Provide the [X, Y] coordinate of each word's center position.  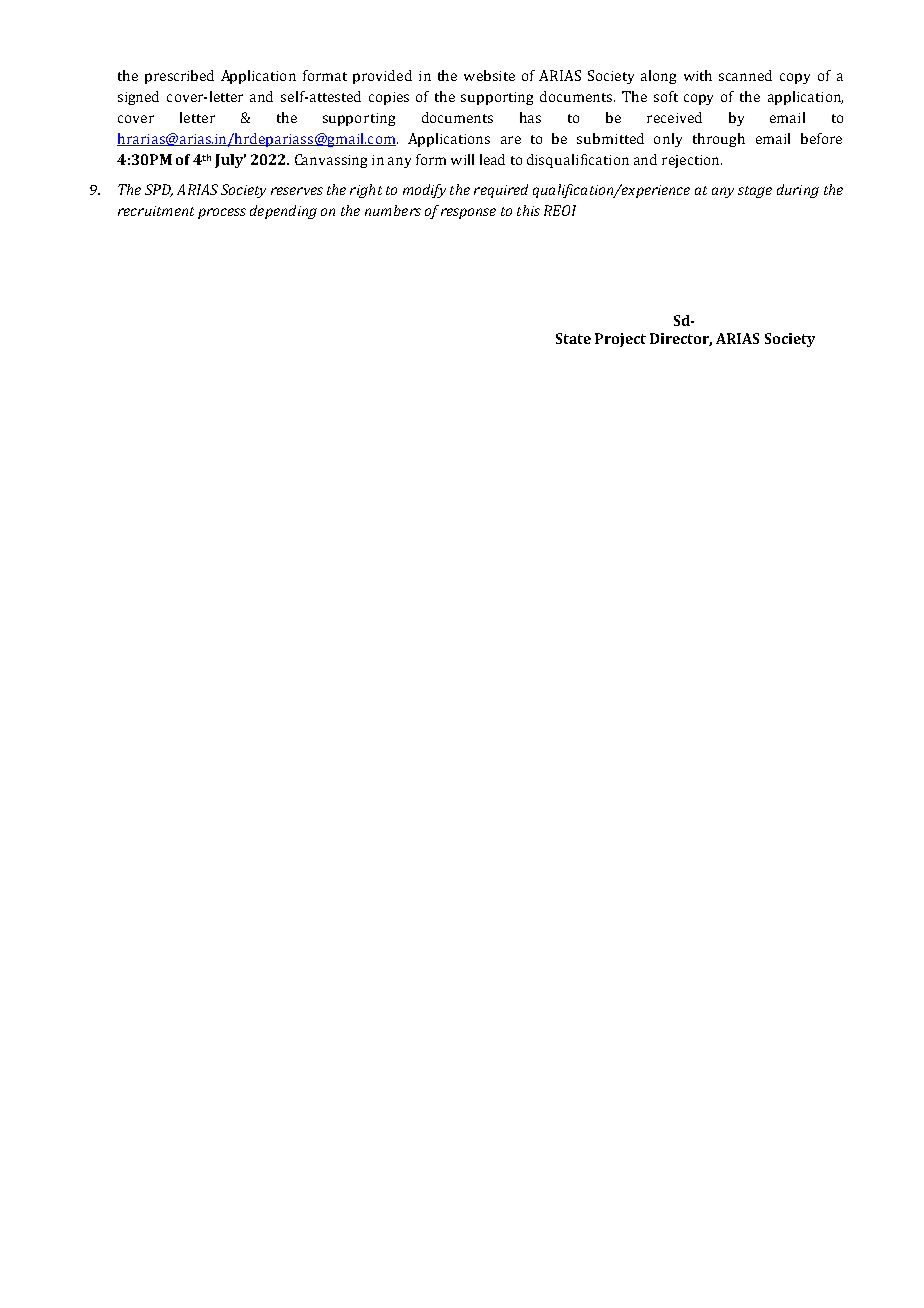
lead [492, 159]
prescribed [179, 77]
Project [620, 340]
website [489, 75]
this [528, 210]
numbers [393, 210]
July [230, 161]
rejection [692, 161]
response [468, 213]
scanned [745, 75]
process [222, 213]
